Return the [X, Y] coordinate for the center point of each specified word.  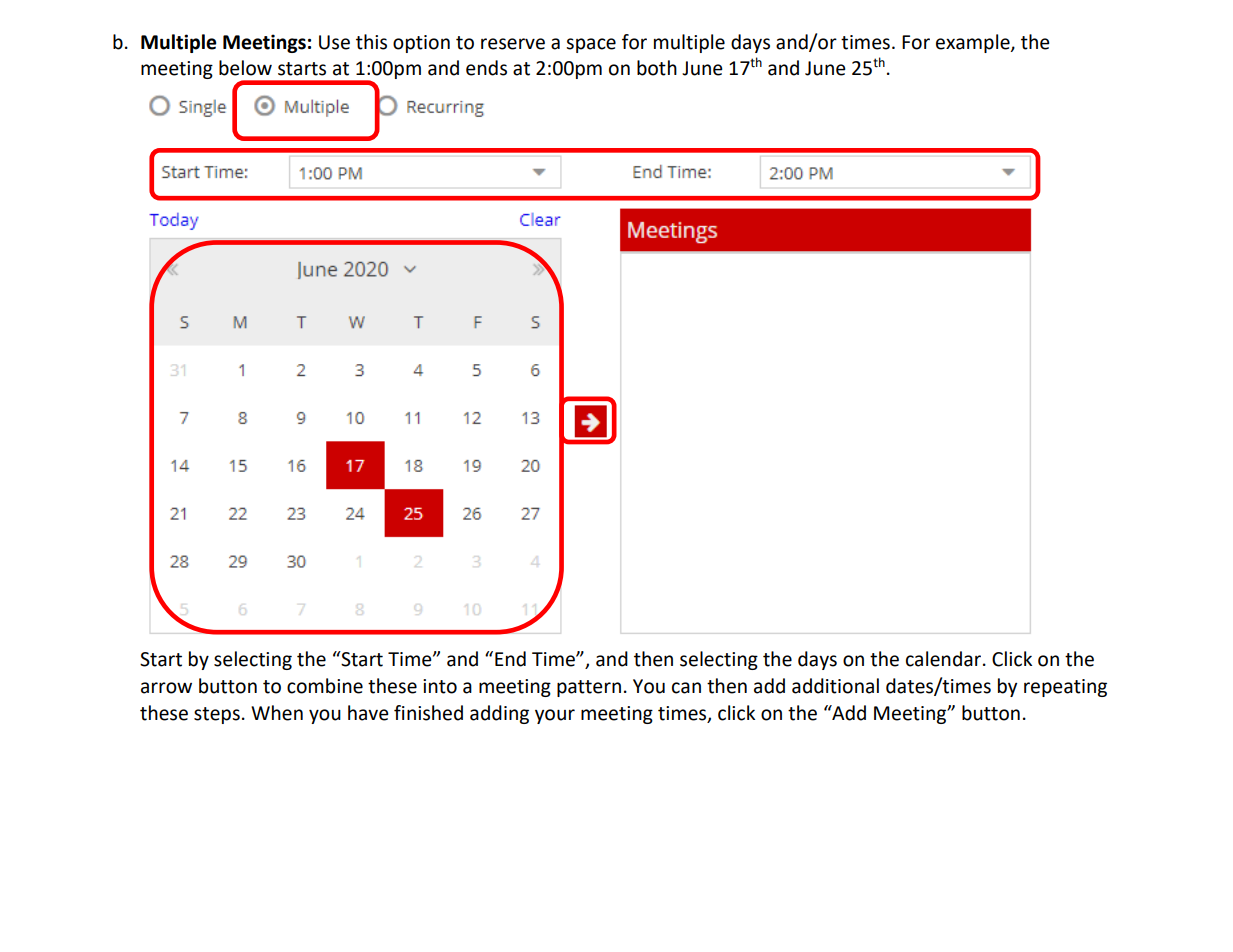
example [974, 43]
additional [835, 686]
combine [325, 686]
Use [334, 42]
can [686, 688]
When [277, 713]
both [657, 68]
